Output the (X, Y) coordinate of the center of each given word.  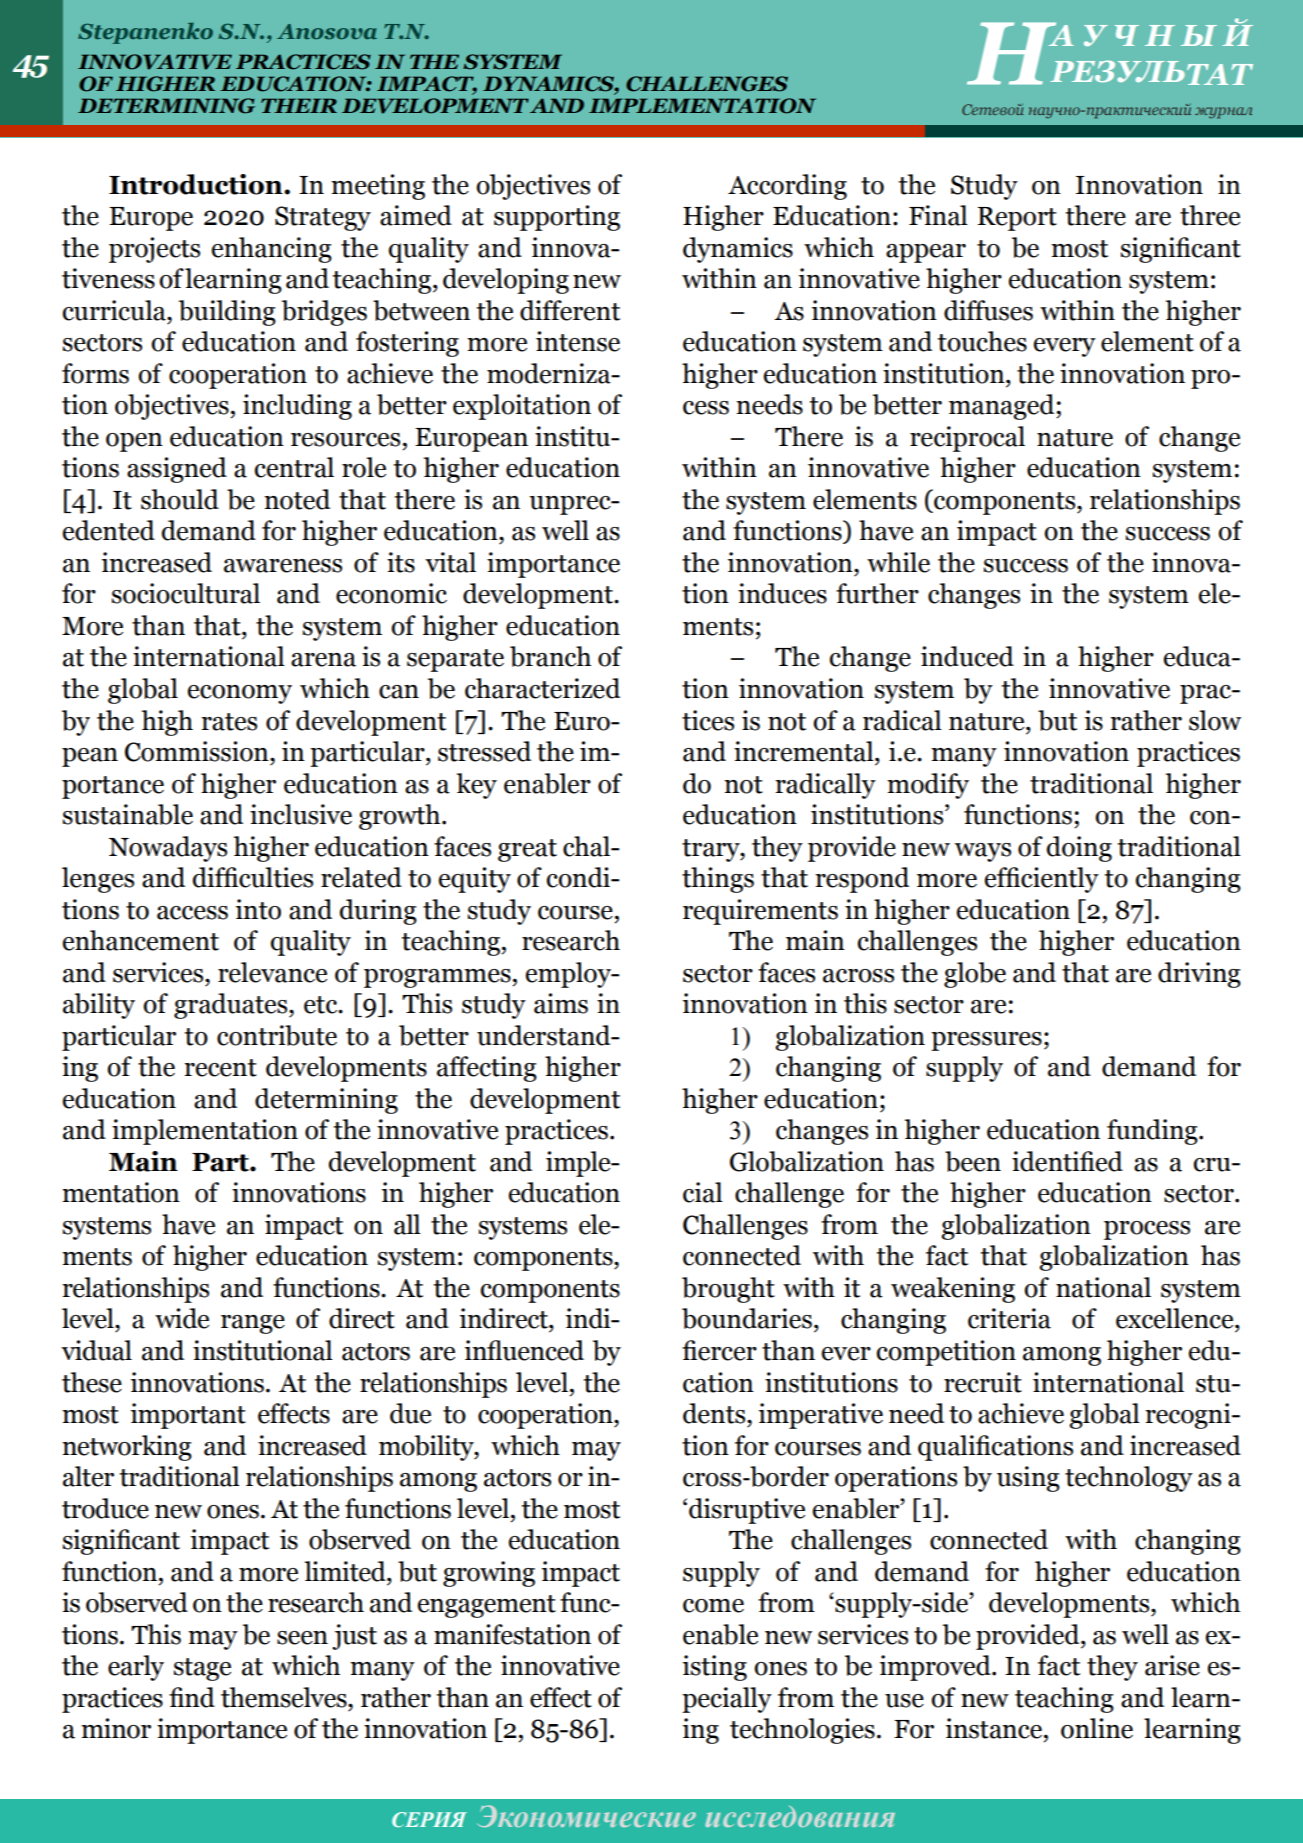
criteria (1009, 1318)
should (180, 499)
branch (550, 656)
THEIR (299, 105)
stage (202, 1669)
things (718, 880)
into (258, 909)
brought (728, 1290)
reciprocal (967, 439)
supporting (557, 218)
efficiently (1042, 880)
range (253, 1324)
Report (1017, 219)
